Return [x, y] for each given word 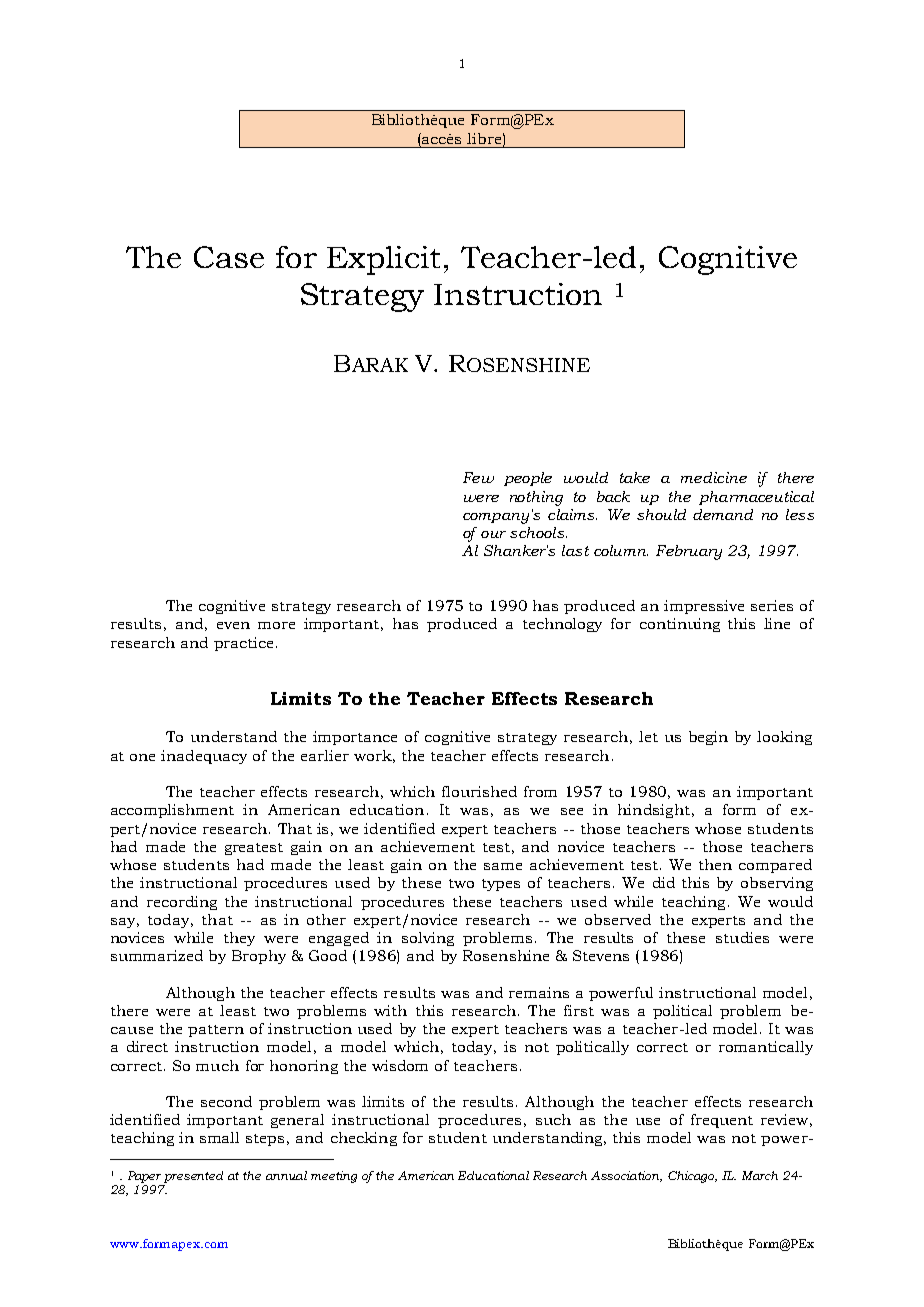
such [553, 1119]
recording [182, 903]
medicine [714, 477]
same [503, 866]
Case [229, 257]
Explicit [383, 260]
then [715, 864]
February [689, 552]
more [276, 625]
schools [538, 532]
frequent [722, 1121]
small [219, 1137]
